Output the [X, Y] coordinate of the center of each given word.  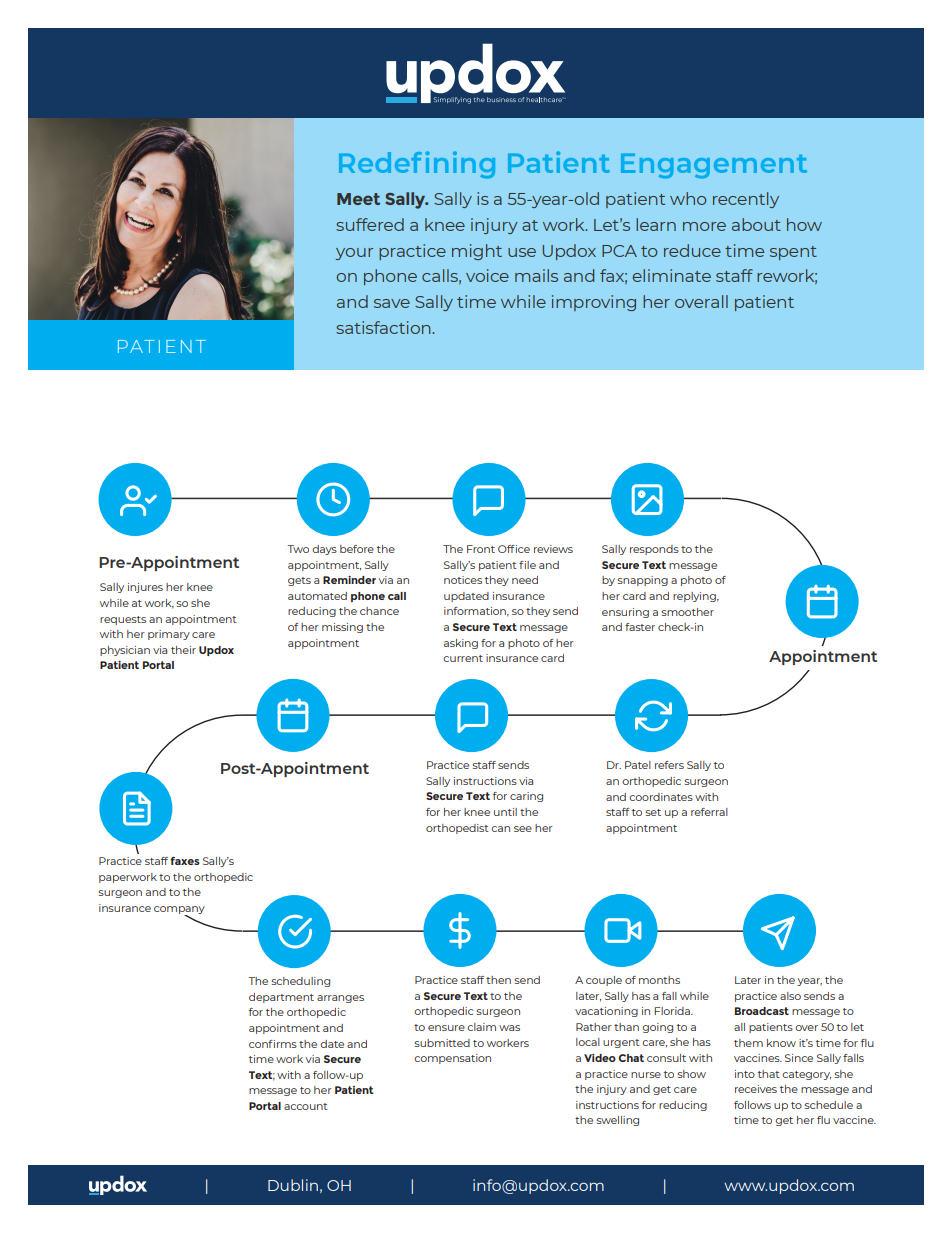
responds [654, 550]
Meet [358, 199]
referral [709, 812]
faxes [185, 861]
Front [481, 549]
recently [746, 200]
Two [298, 549]
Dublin [293, 1185]
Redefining [417, 165]
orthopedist [457, 829]
